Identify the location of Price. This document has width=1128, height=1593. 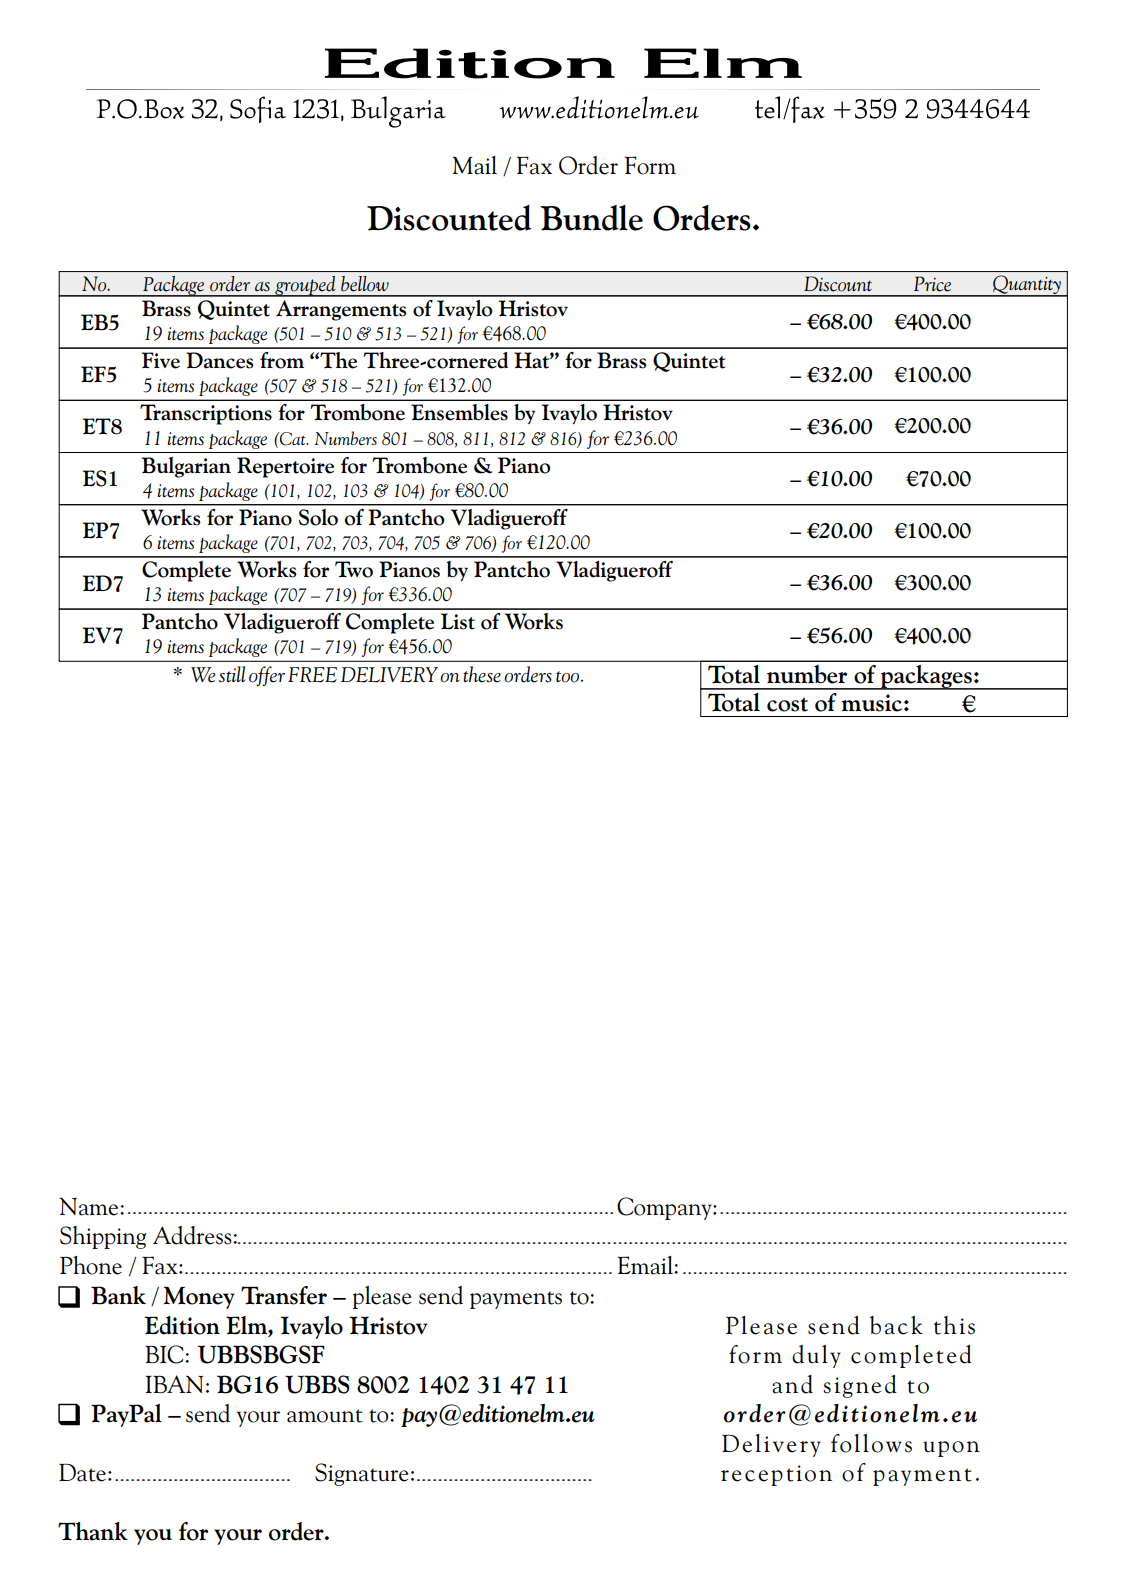
(932, 283).
